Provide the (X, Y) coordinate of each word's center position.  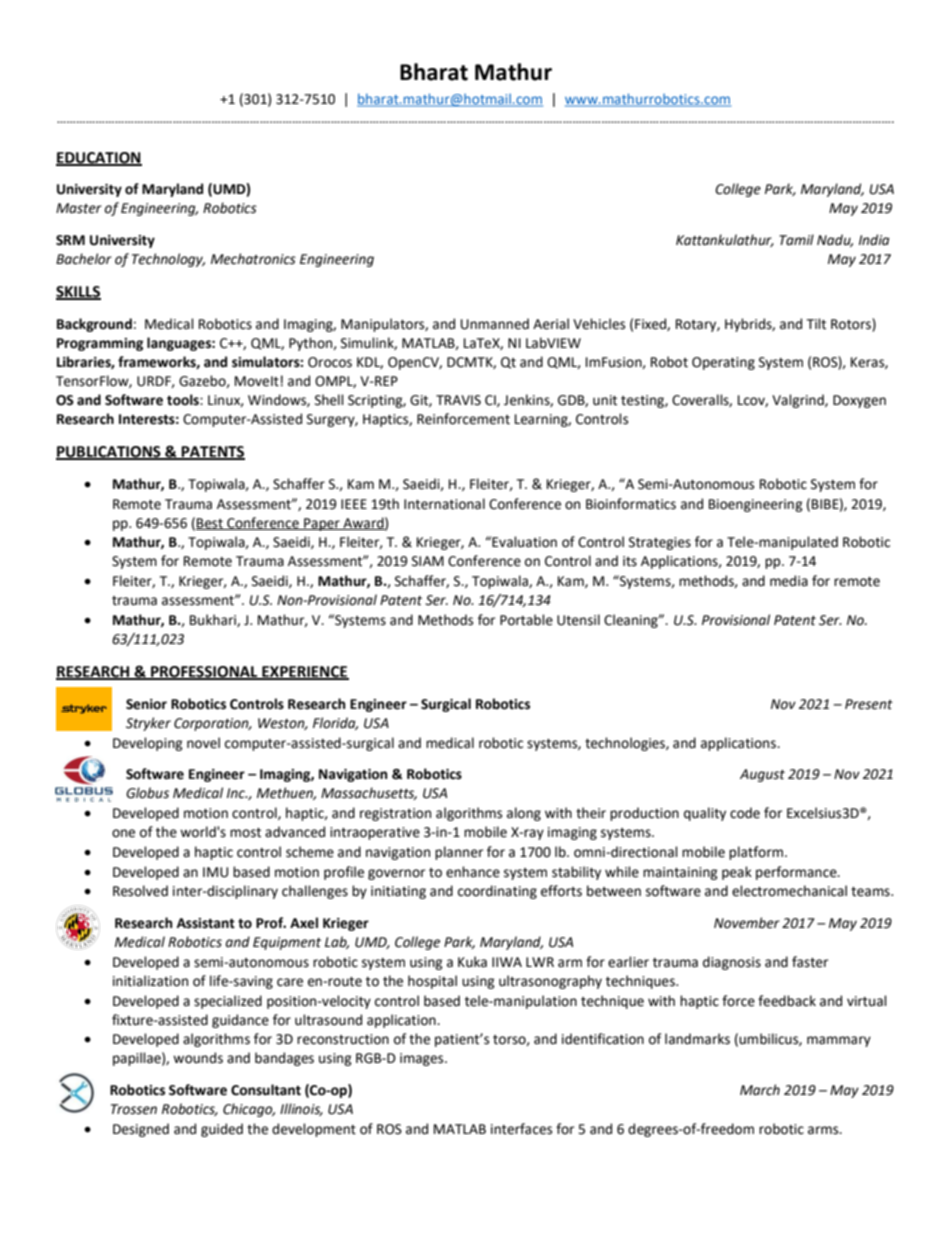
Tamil (796, 240)
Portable (526, 620)
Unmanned (495, 324)
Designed (141, 1130)
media (789, 581)
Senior (146, 704)
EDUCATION (99, 158)
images (423, 1059)
